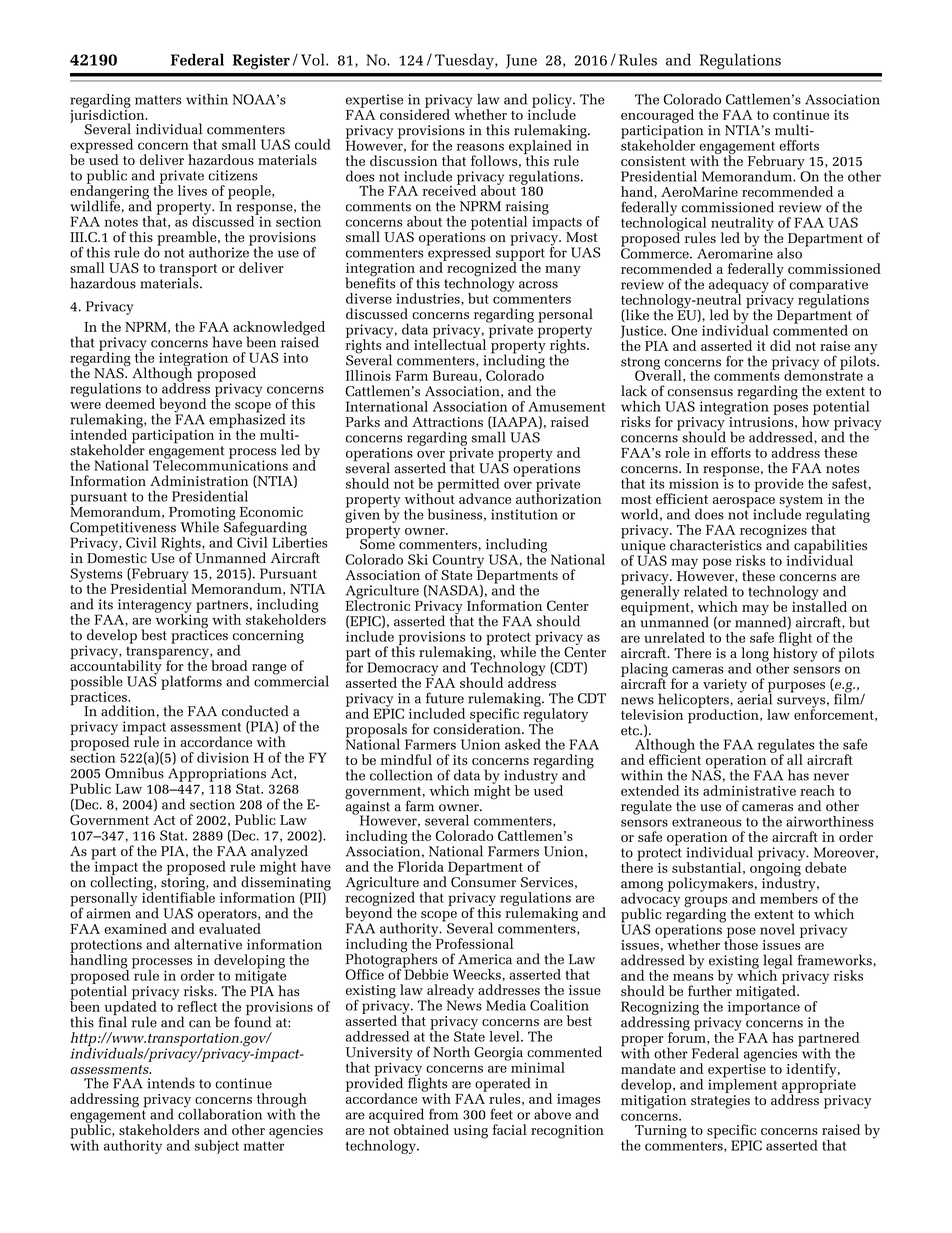 This screenshot has width=952, height=1233. Describe the element at coordinates (780, 345) in the screenshot. I see `did` at that location.
